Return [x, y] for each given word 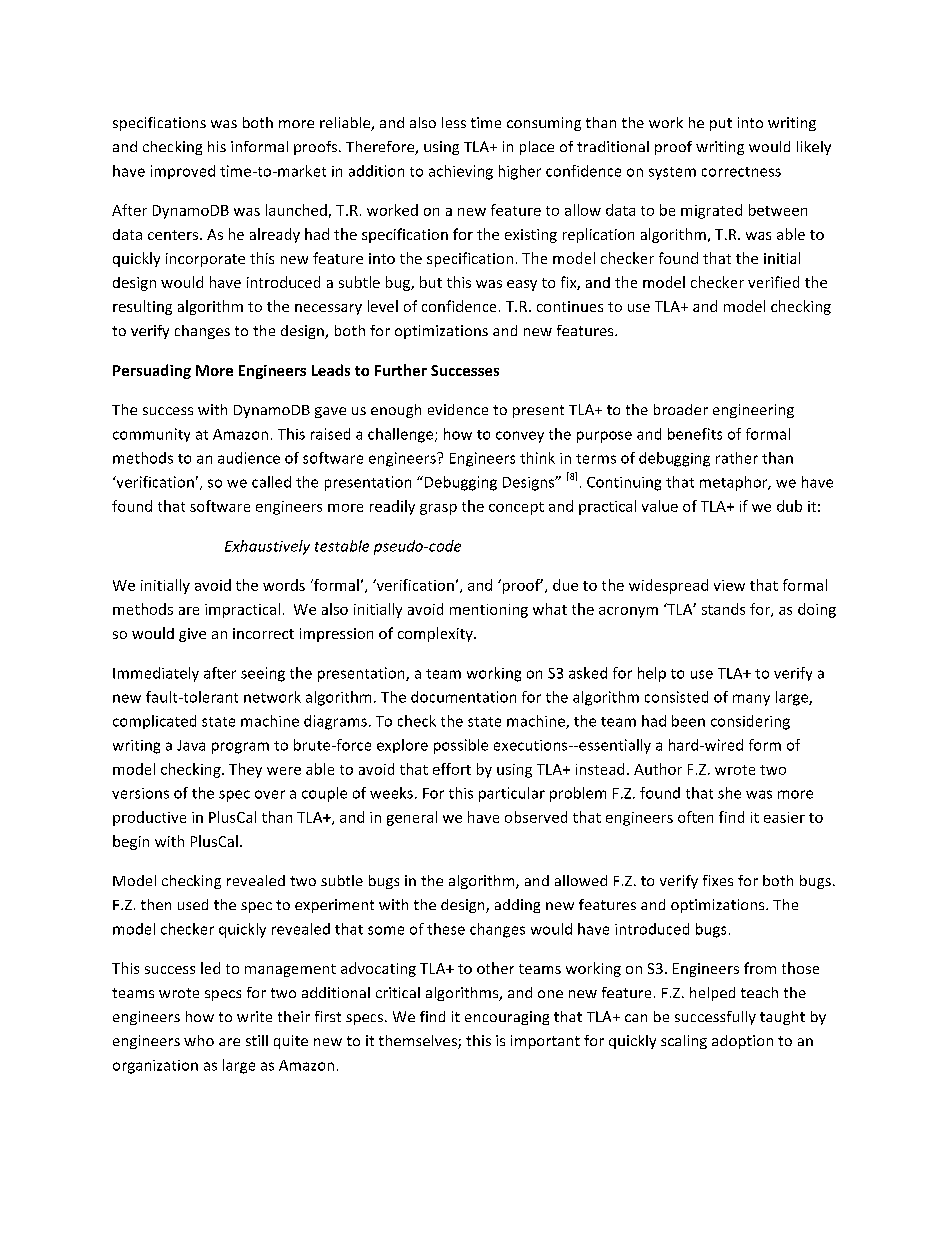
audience [249, 458]
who [199, 1040]
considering [750, 722]
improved [183, 172]
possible [461, 746]
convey [520, 437]
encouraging [507, 1018]
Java [191, 745]
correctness [741, 172]
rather [737, 458]
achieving [461, 172]
